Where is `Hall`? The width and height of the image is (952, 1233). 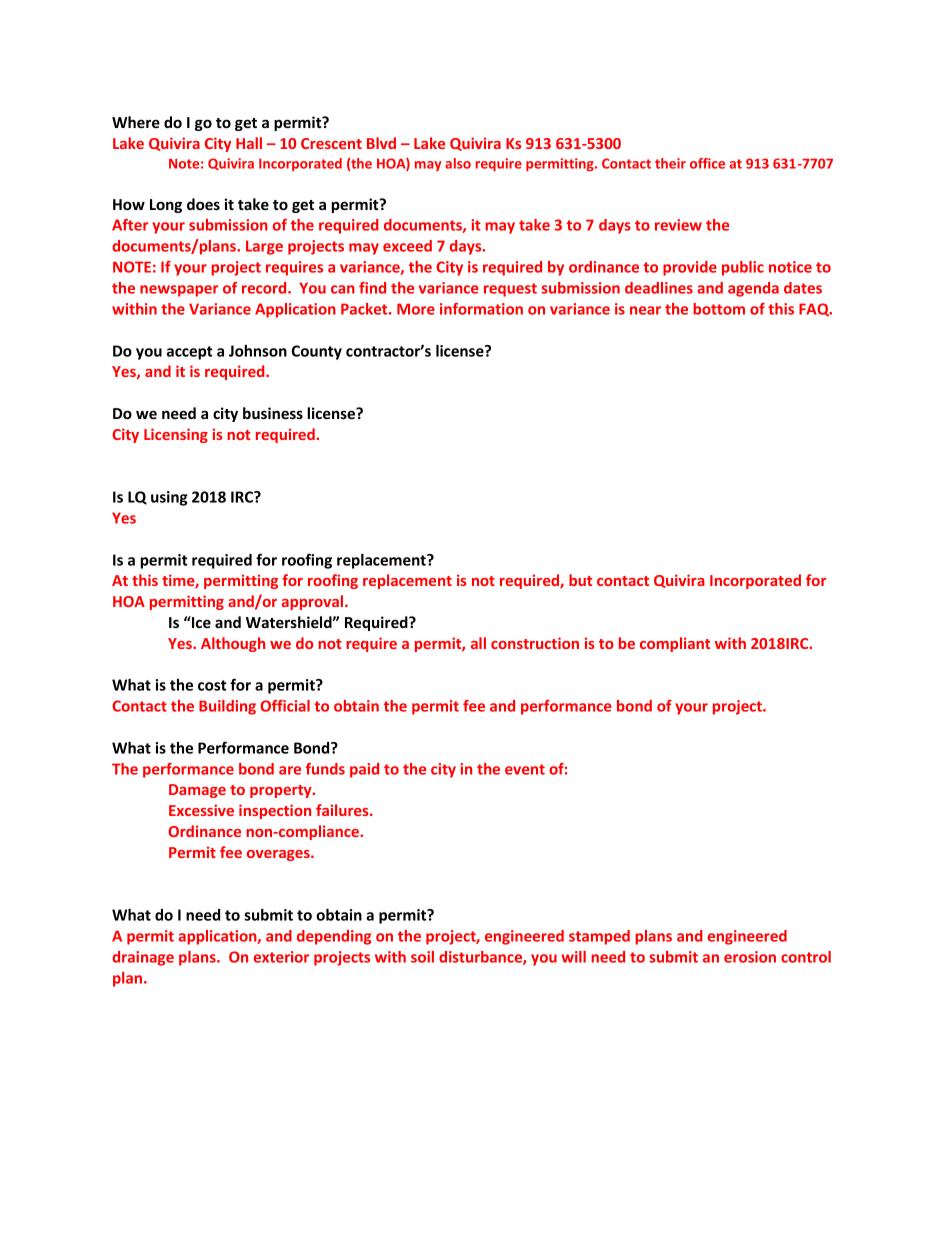
Hall is located at coordinates (249, 143).
